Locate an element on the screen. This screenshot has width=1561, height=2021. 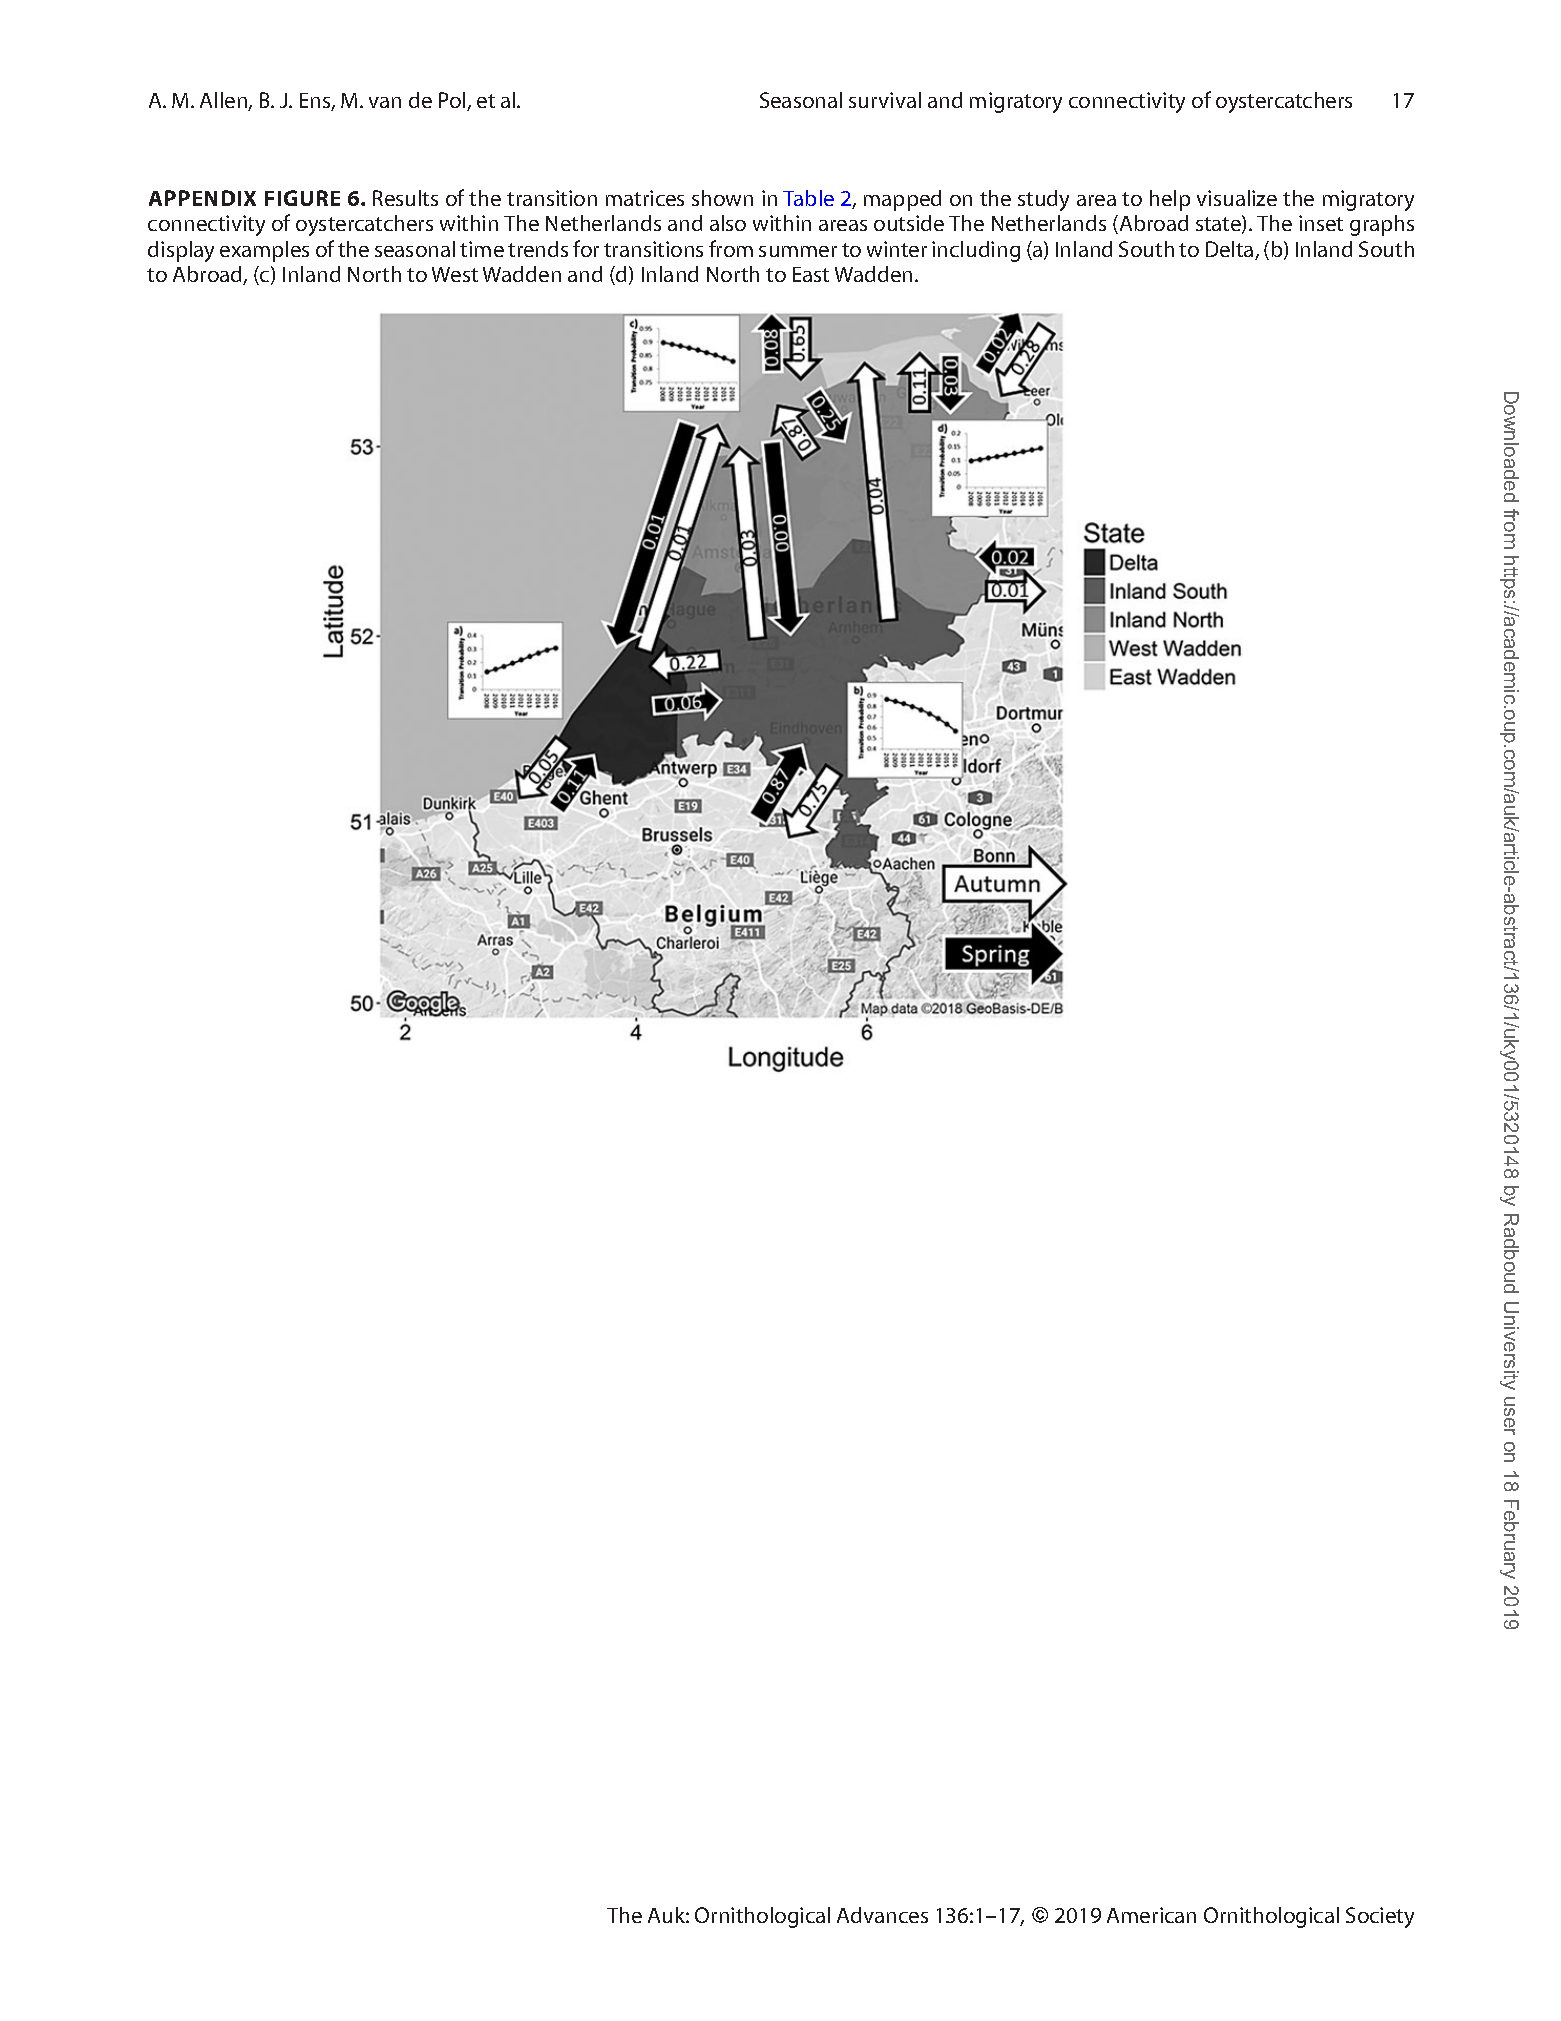
Advances is located at coordinates (882, 1915).
